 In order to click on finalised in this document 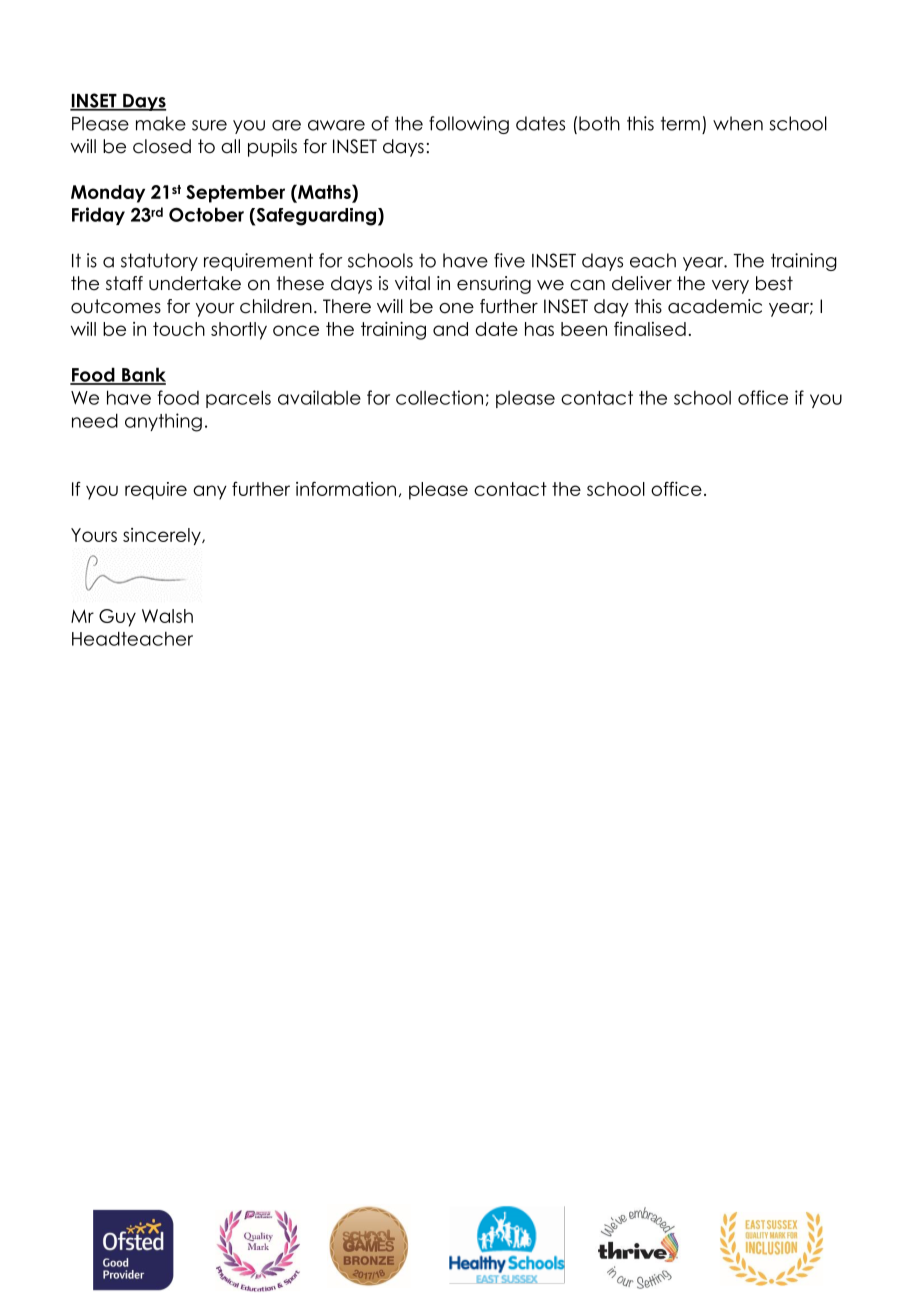, I will do `click(650, 328)`.
